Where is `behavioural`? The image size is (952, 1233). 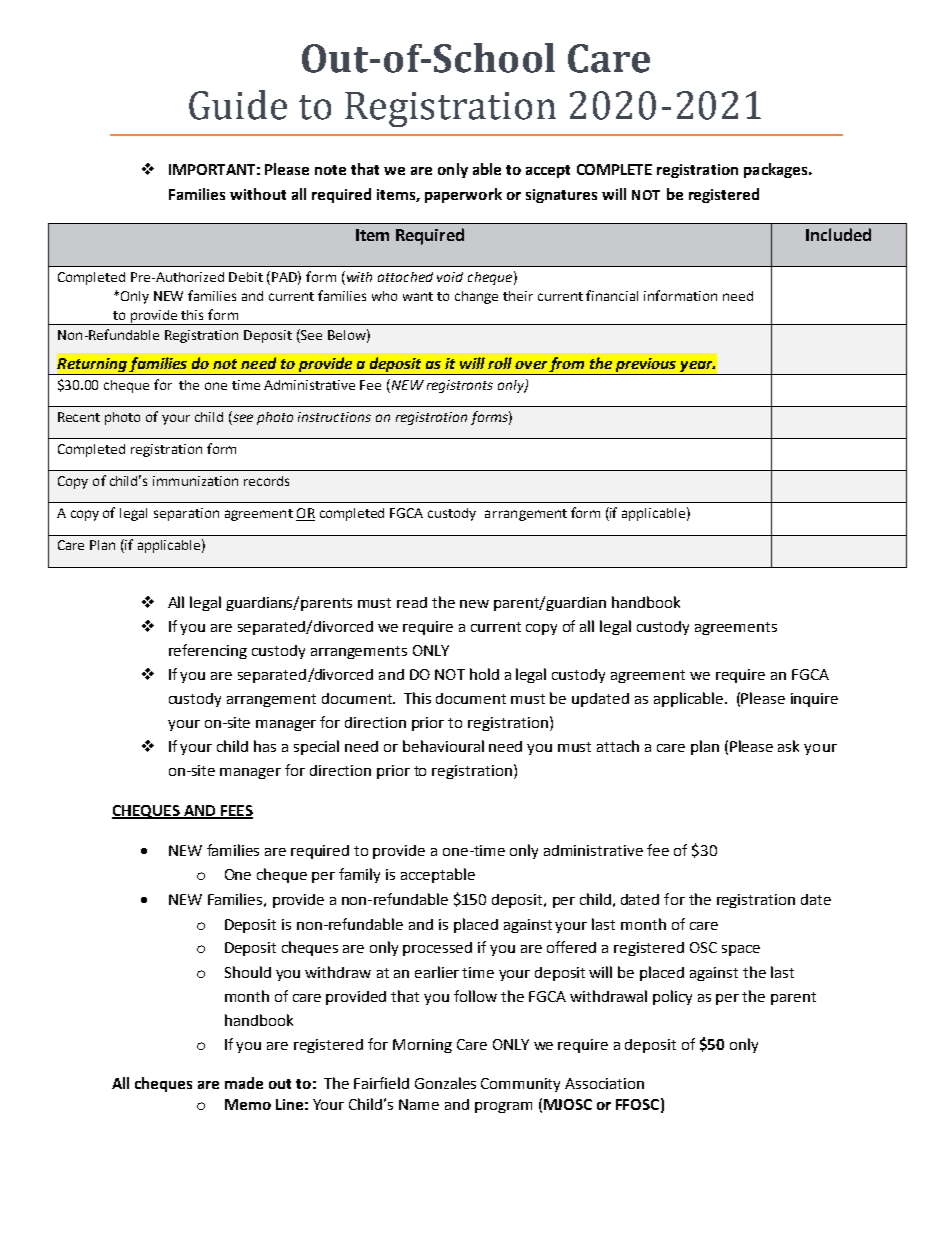 behavioural is located at coordinates (443, 746).
